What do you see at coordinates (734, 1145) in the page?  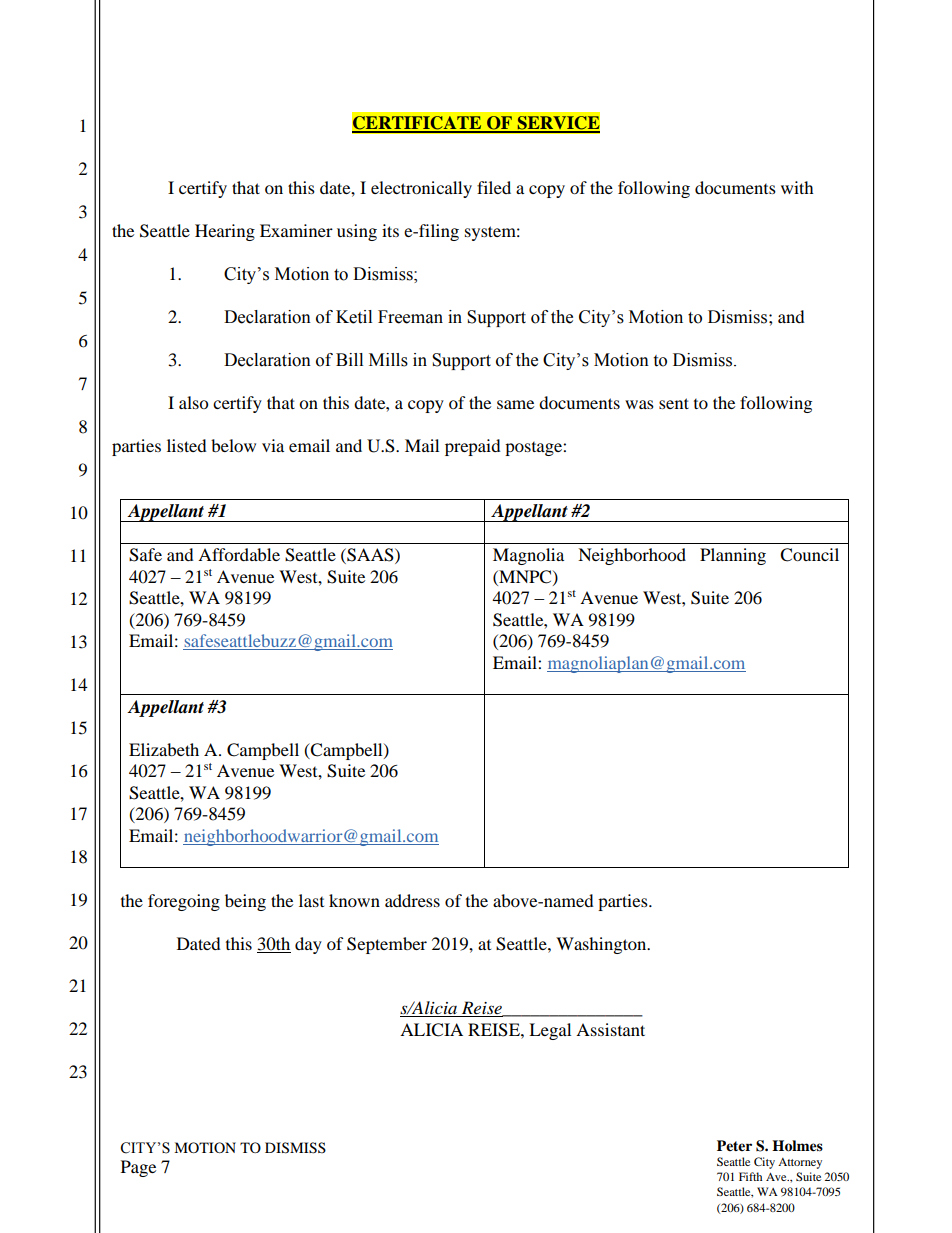 I see `Peter` at bounding box center [734, 1145].
